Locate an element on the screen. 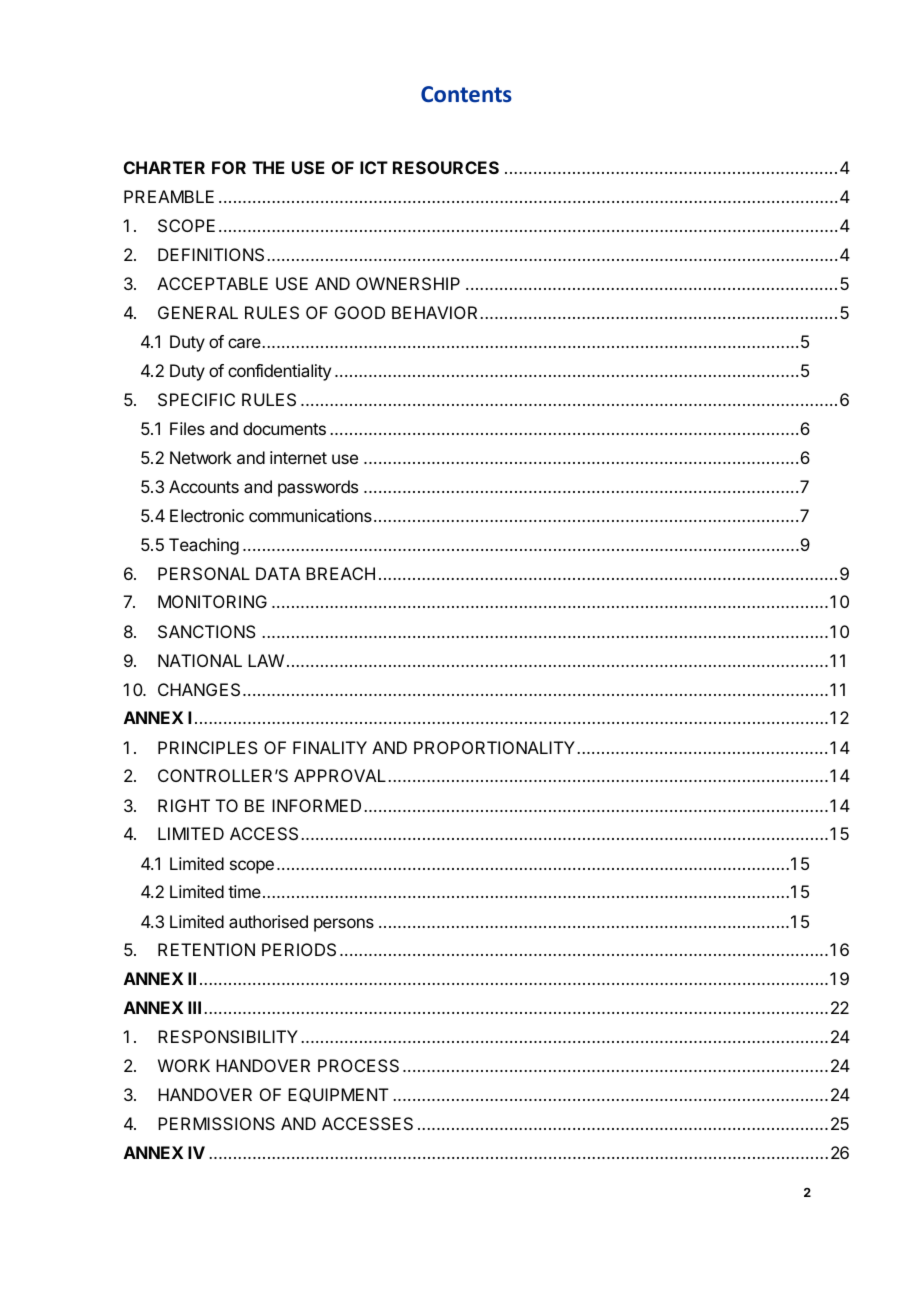  persons is located at coordinates (344, 925).
